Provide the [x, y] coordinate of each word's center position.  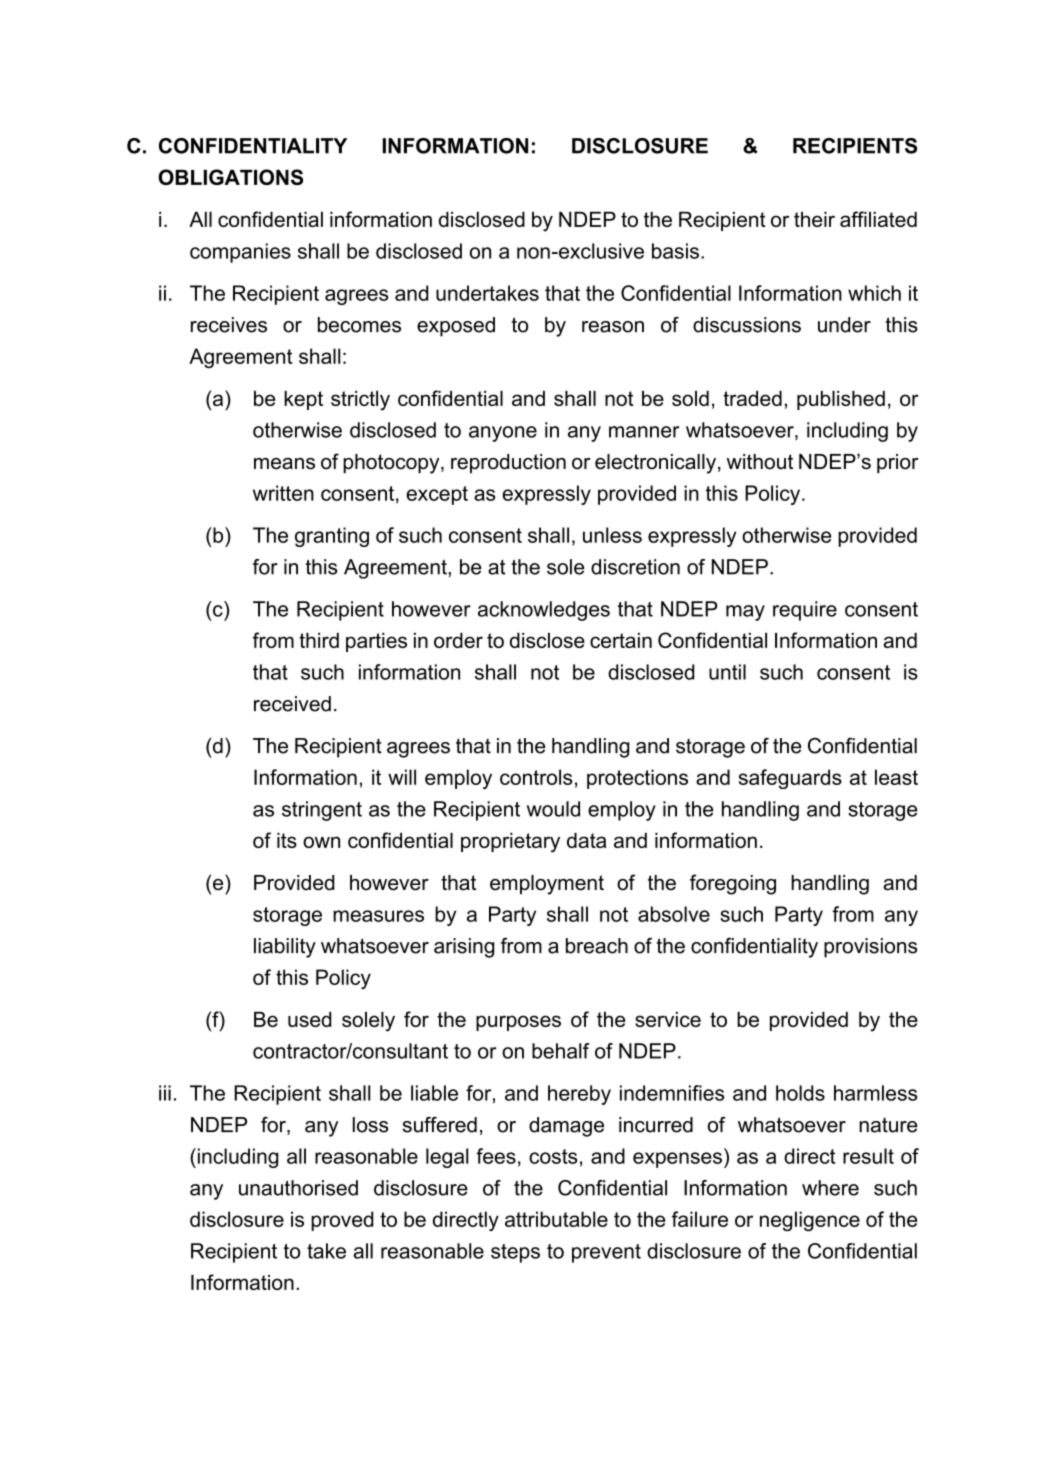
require [805, 611]
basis [675, 251]
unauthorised [298, 1188]
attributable [556, 1219]
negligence [810, 1221]
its [287, 840]
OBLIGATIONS [230, 177]
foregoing [733, 884]
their [814, 219]
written [283, 493]
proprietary [510, 843]
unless [612, 535]
